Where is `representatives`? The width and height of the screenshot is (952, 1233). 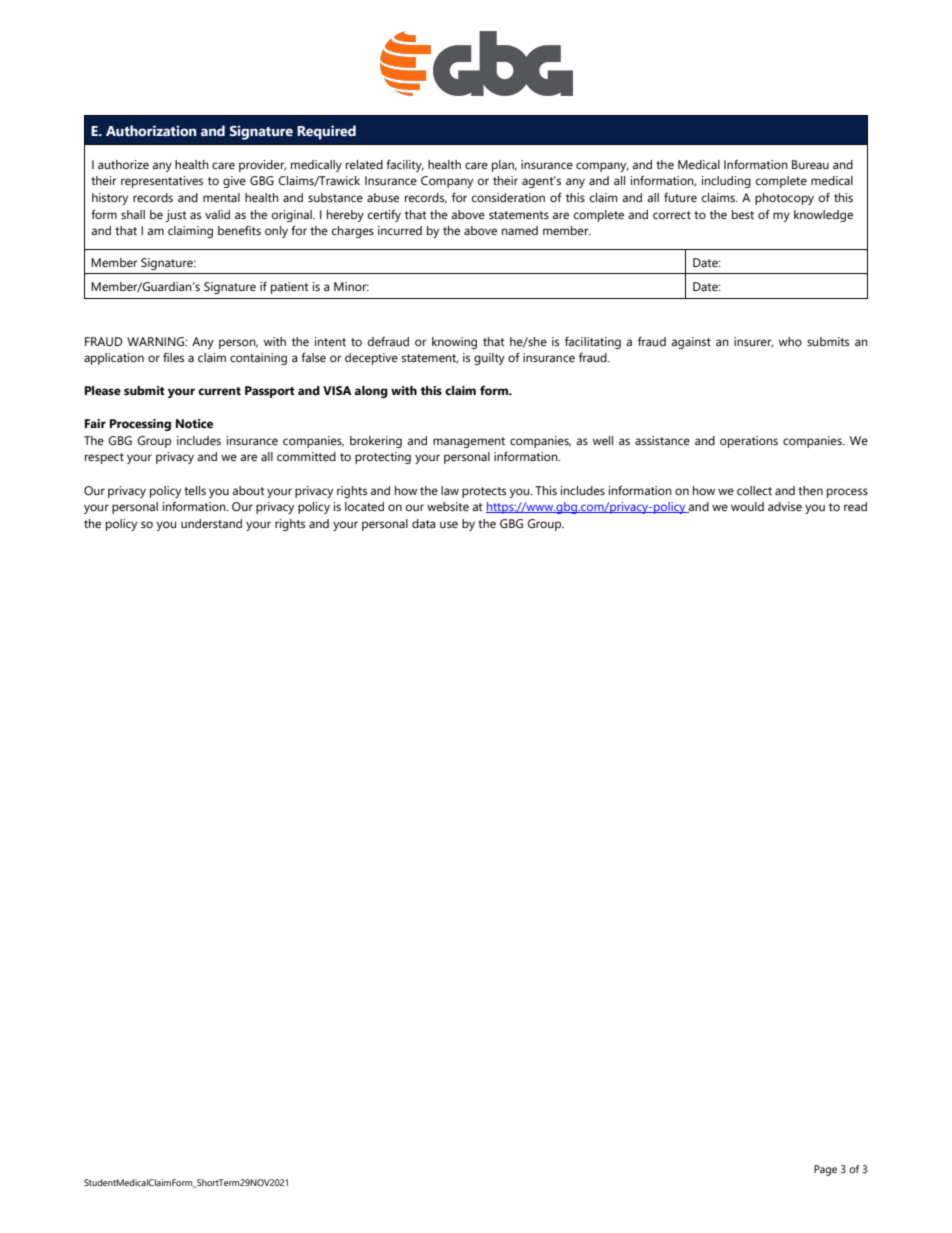 representatives is located at coordinates (162, 182).
